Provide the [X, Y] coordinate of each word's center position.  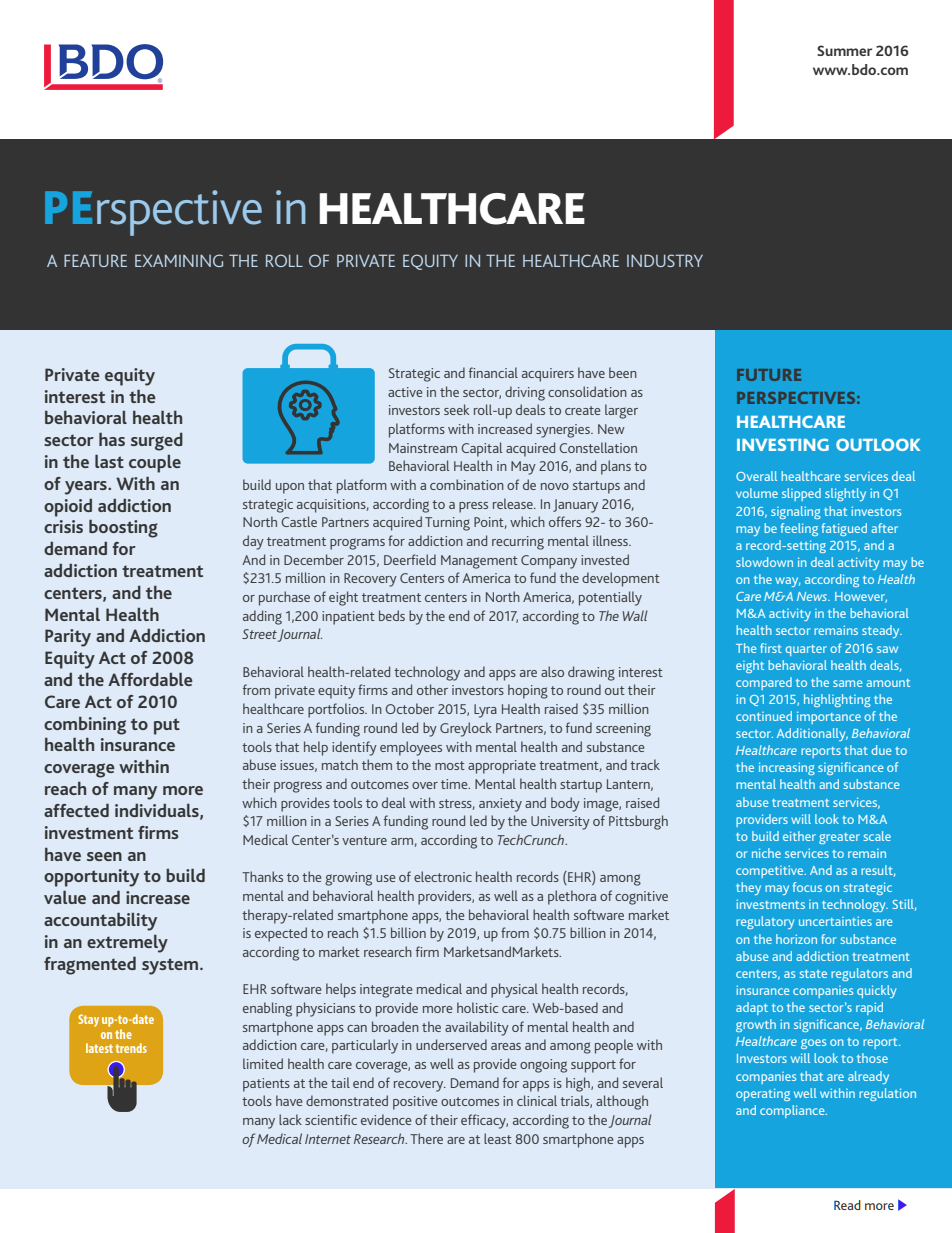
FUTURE [769, 375]
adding [262, 617]
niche [766, 853]
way [787, 582]
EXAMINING [179, 260]
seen [104, 856]
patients [266, 1085]
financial [493, 372]
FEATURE [95, 260]
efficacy [484, 1121]
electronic [443, 876]
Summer [844, 50]
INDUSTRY [665, 260]
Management [479, 562]
